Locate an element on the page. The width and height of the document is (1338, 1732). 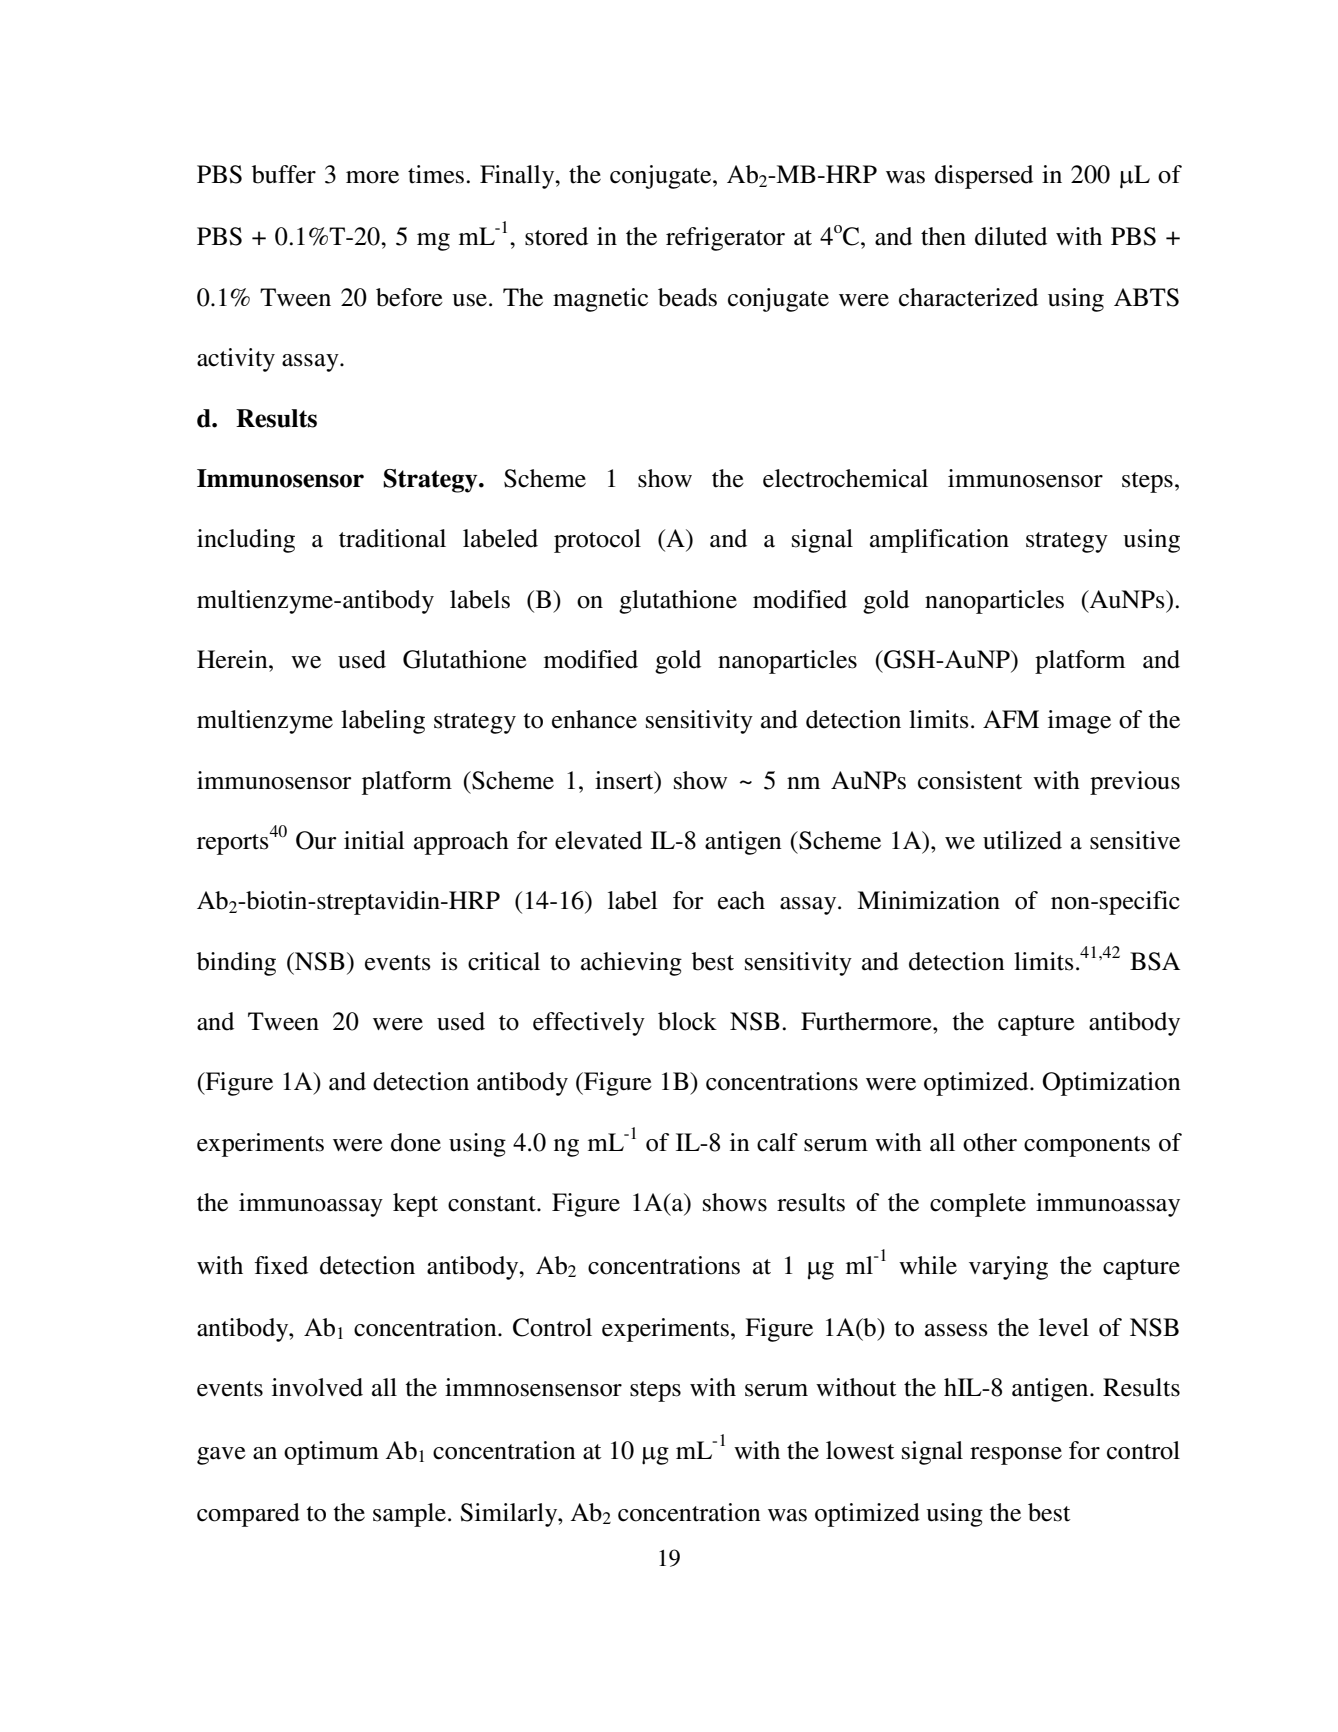
utilized is located at coordinates (1022, 840).
